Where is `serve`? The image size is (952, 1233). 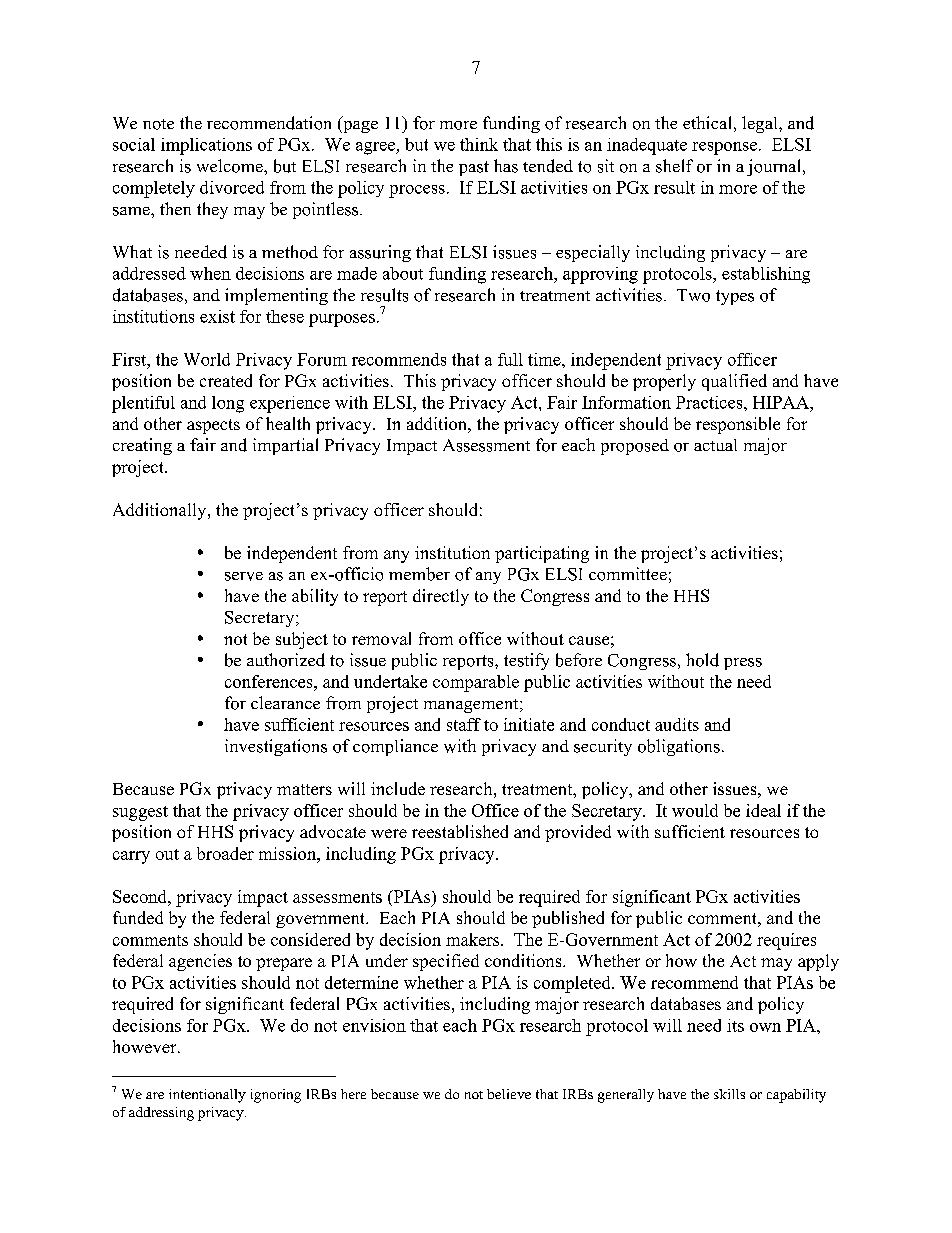 serve is located at coordinates (244, 576).
